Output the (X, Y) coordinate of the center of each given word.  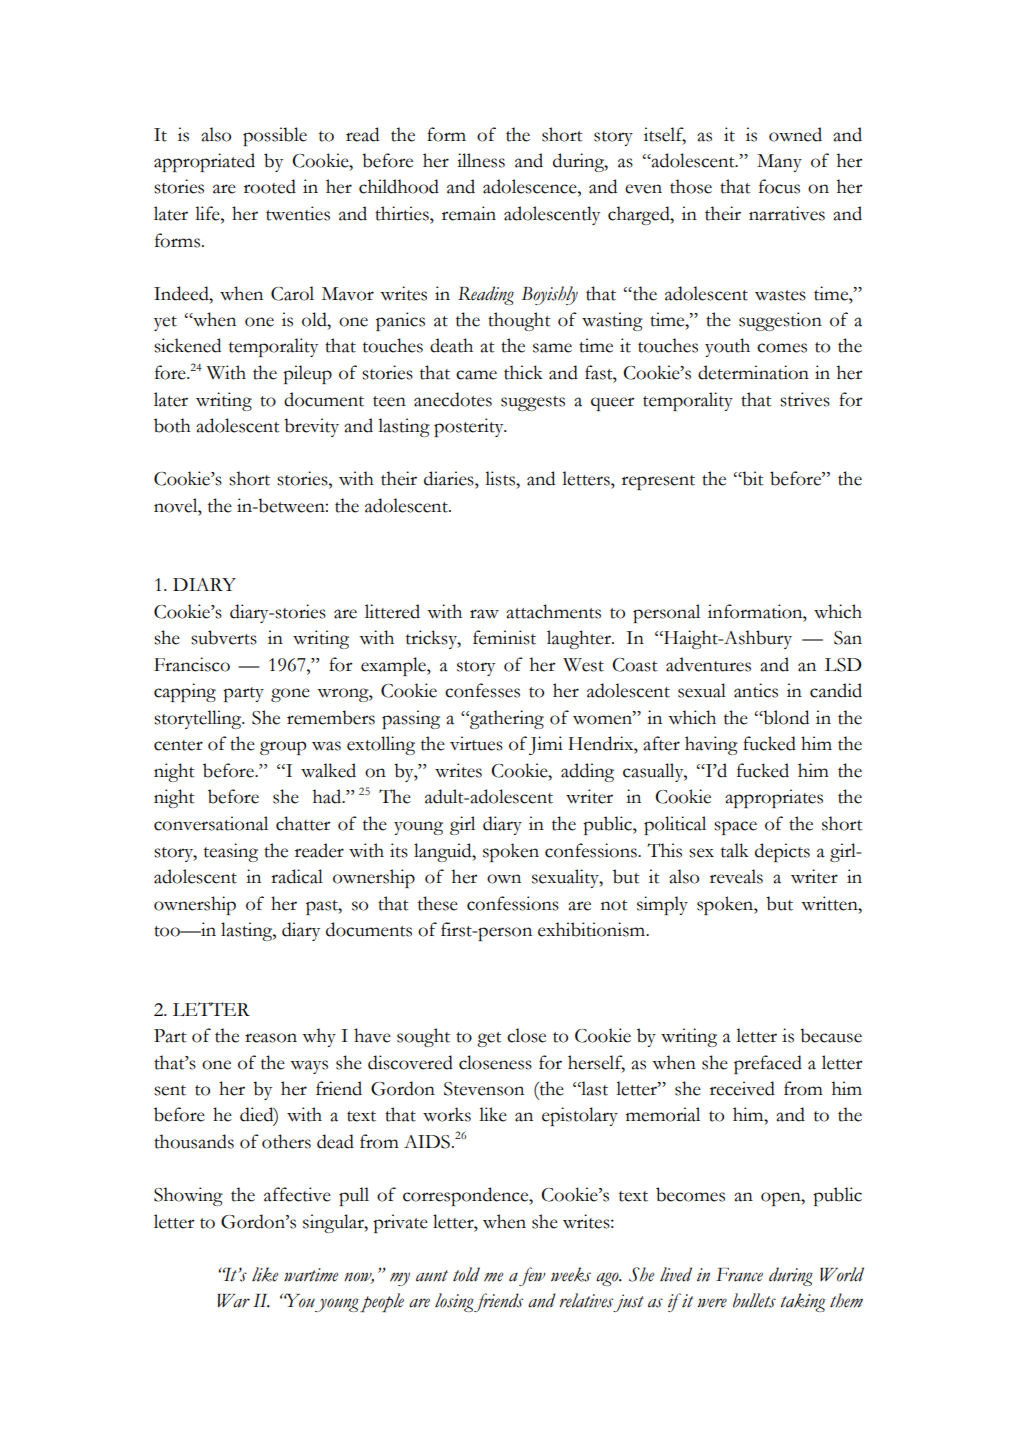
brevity (311, 427)
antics (756, 690)
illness (481, 160)
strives (805, 399)
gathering (506, 719)
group (283, 748)
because (831, 1035)
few (532, 1276)
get (489, 1039)
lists (501, 478)
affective (297, 1194)
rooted (270, 186)
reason (271, 1038)
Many (779, 163)
